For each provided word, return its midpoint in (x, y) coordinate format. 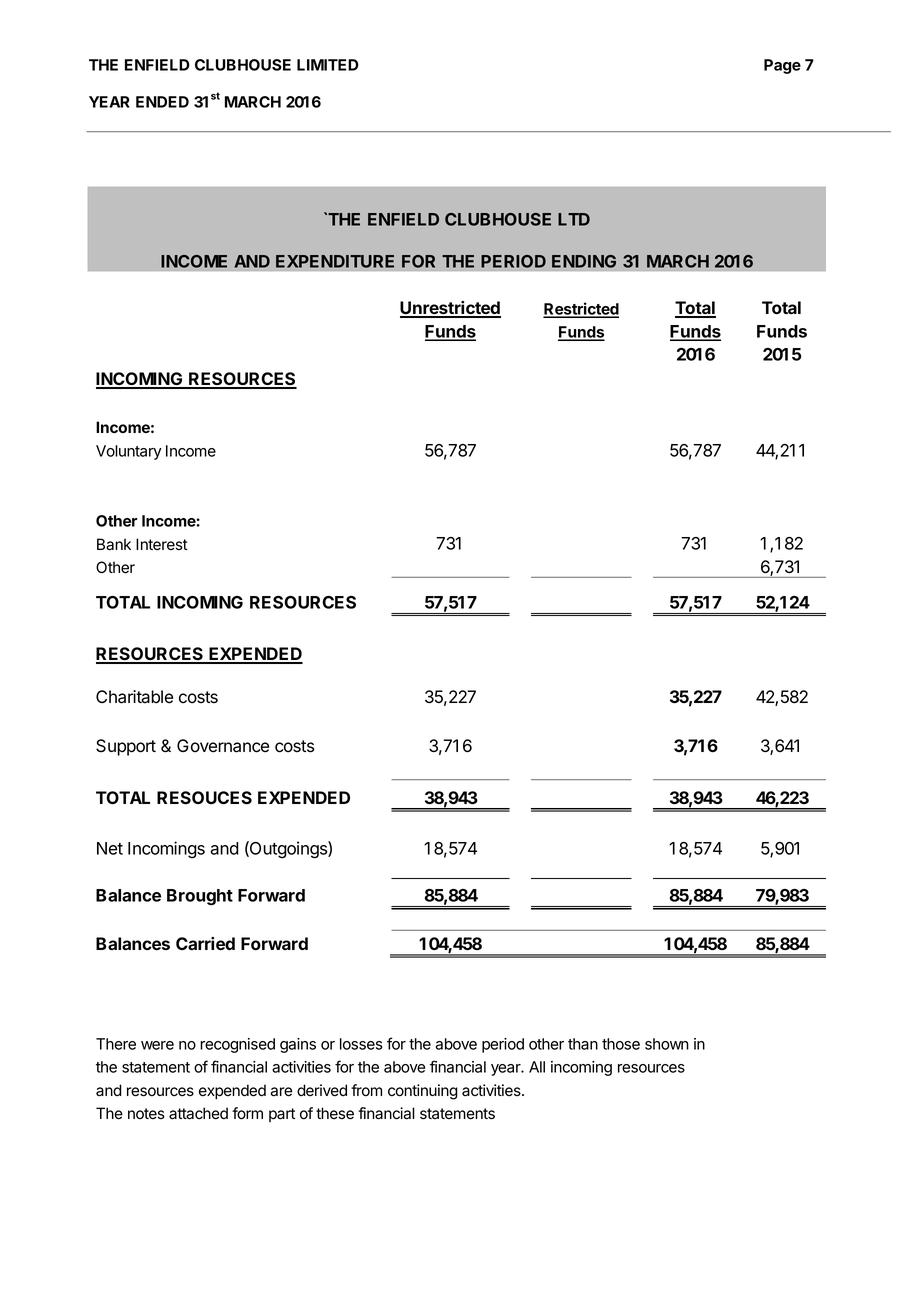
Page (782, 66)
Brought (200, 897)
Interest (162, 544)
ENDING (584, 261)
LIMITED (328, 65)
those (621, 1044)
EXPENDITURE (335, 261)
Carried (205, 943)
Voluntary (129, 452)
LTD (574, 219)
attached (198, 1113)
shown (667, 1044)
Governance (223, 746)
